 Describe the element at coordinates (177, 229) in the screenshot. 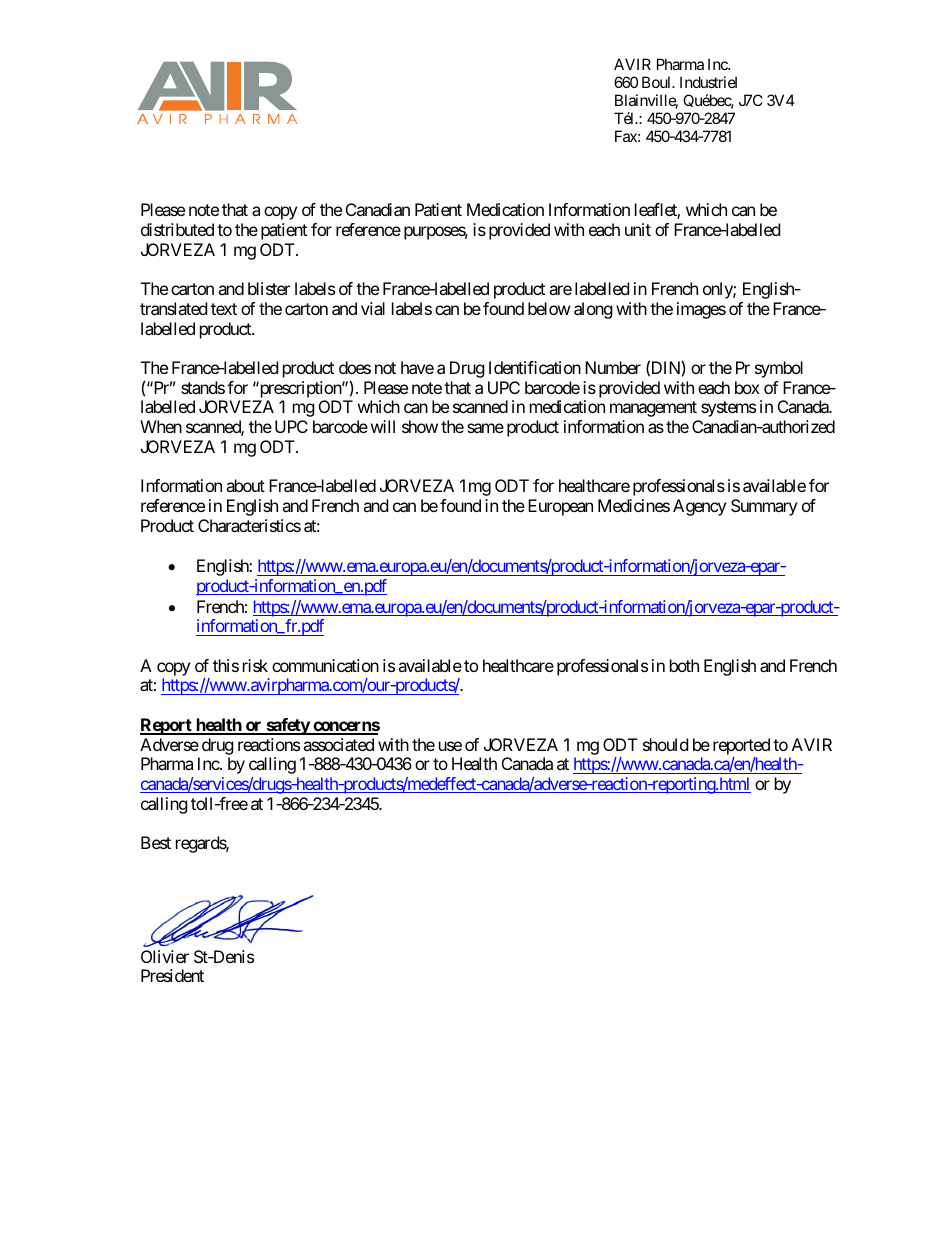

I see `distributed` at that location.
